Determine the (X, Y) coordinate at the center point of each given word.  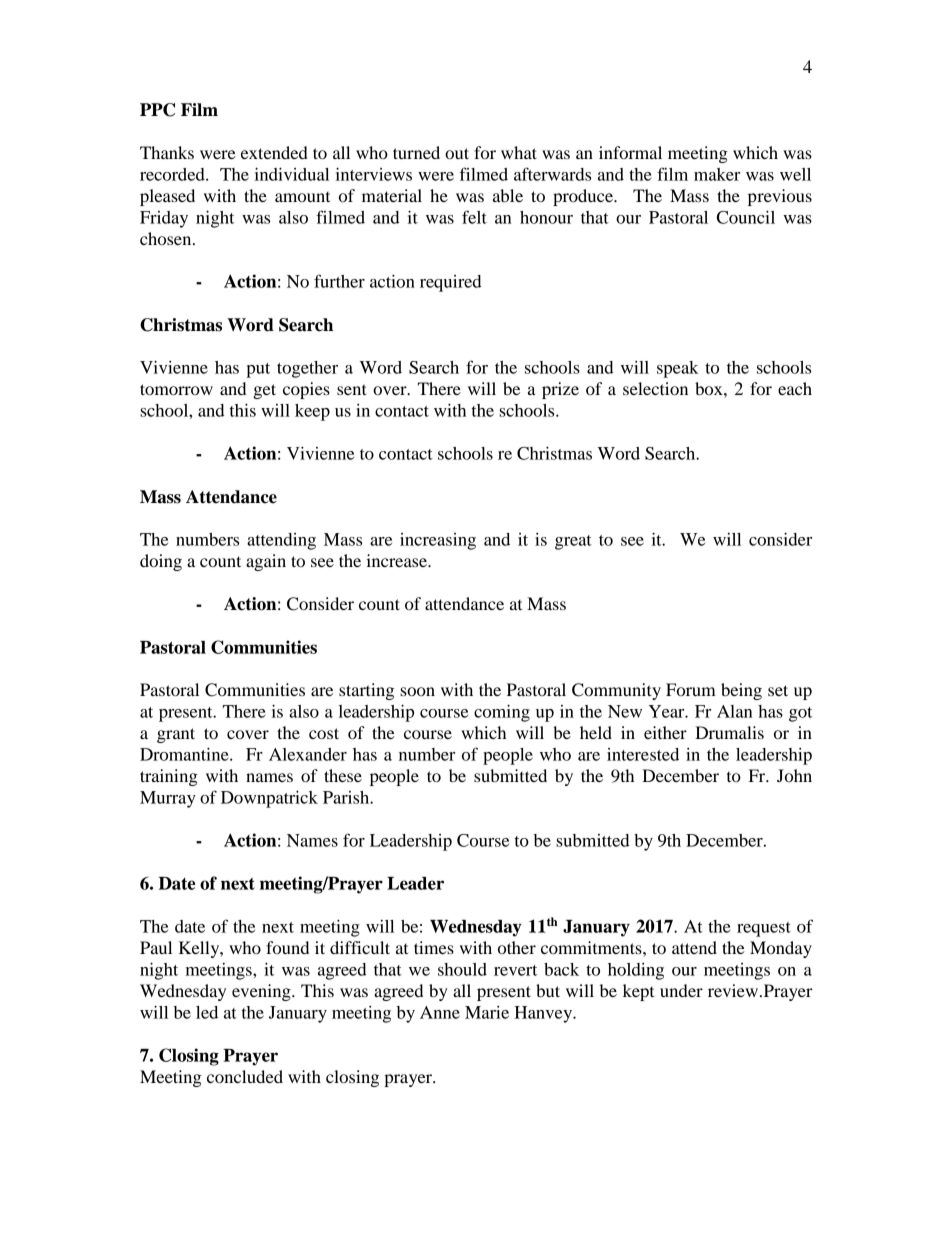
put (258, 370)
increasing (438, 541)
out (457, 153)
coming (502, 713)
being (741, 691)
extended (274, 152)
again (266, 562)
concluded (245, 1076)
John (794, 775)
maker (717, 174)
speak (678, 369)
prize (560, 390)
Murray (168, 799)
